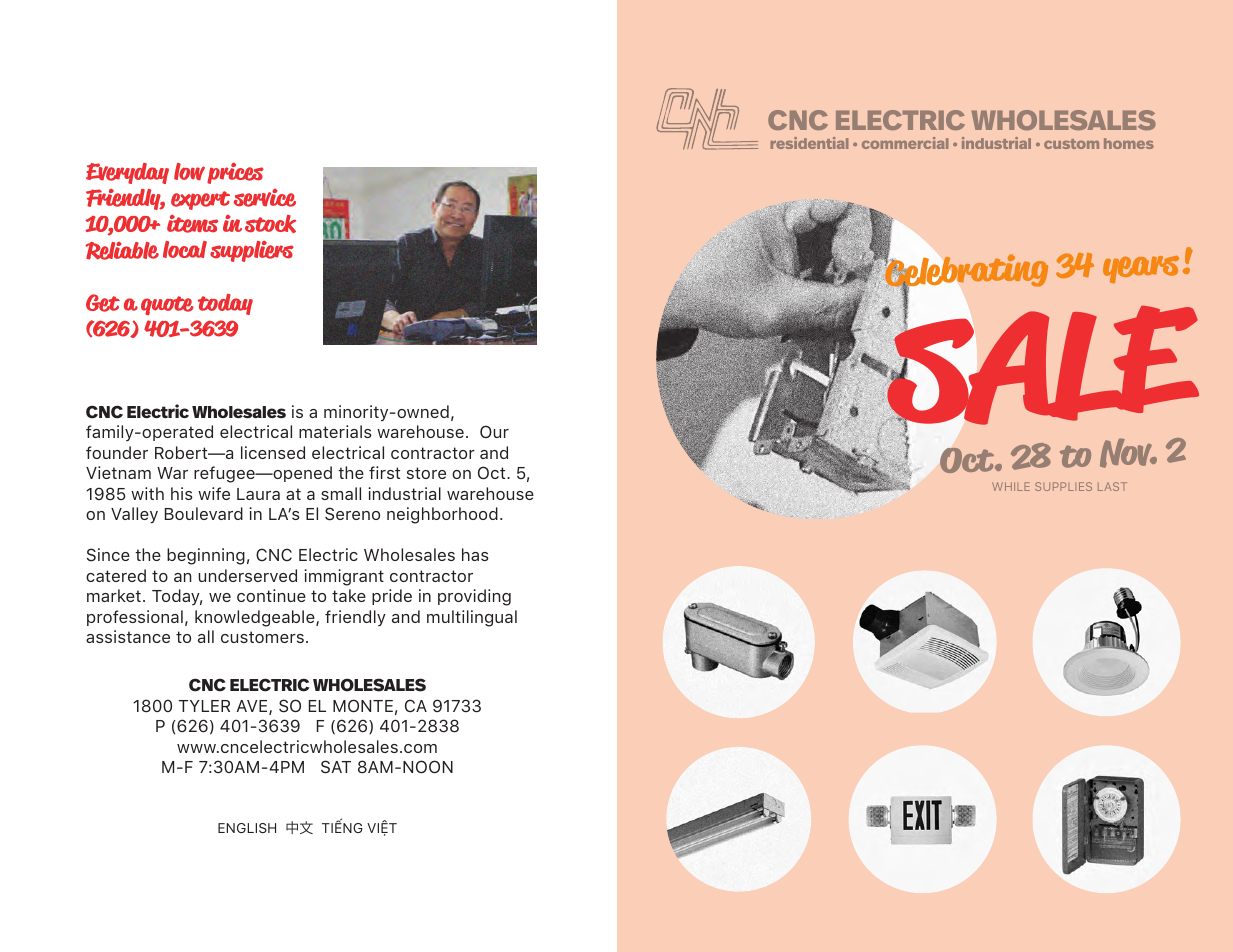  What do you see at coordinates (336, 767) in the image?
I see `SAT` at bounding box center [336, 767].
